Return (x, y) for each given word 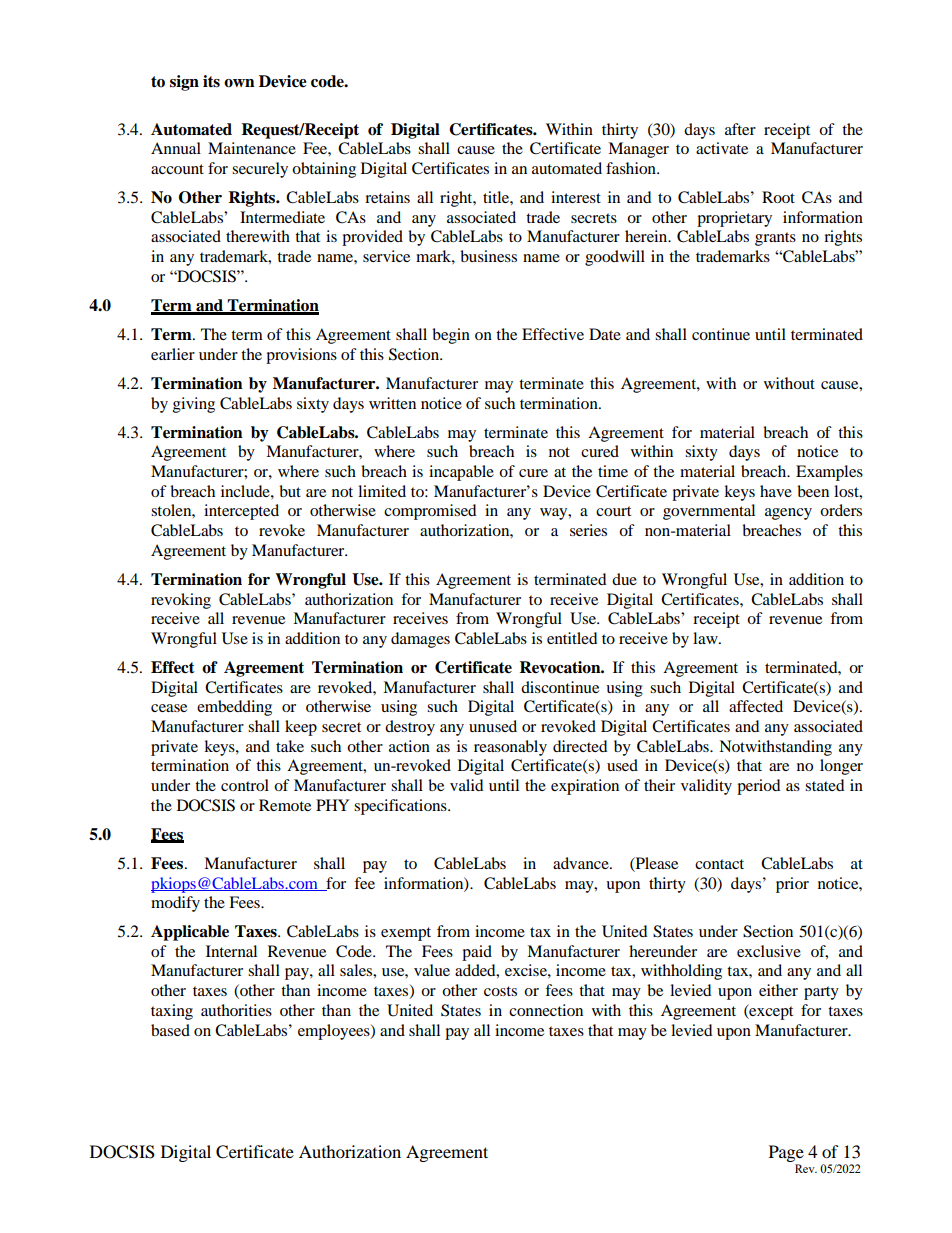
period (759, 787)
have (776, 491)
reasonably (510, 748)
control (245, 785)
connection (546, 1010)
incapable (461, 473)
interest (576, 197)
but (290, 491)
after (740, 129)
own (239, 83)
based (170, 1030)
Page (786, 1153)
